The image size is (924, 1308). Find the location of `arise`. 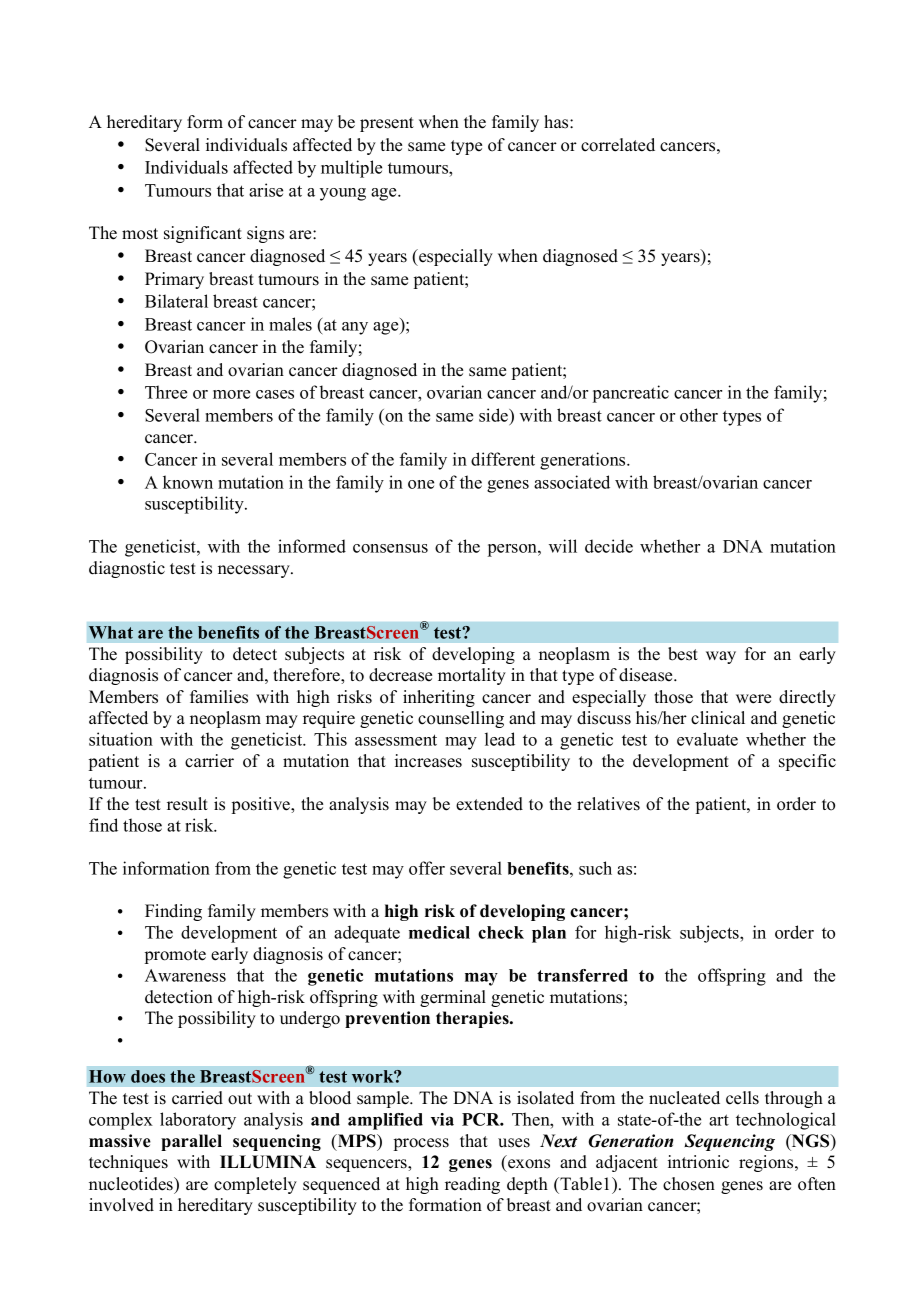

arise is located at coordinates (266, 190).
